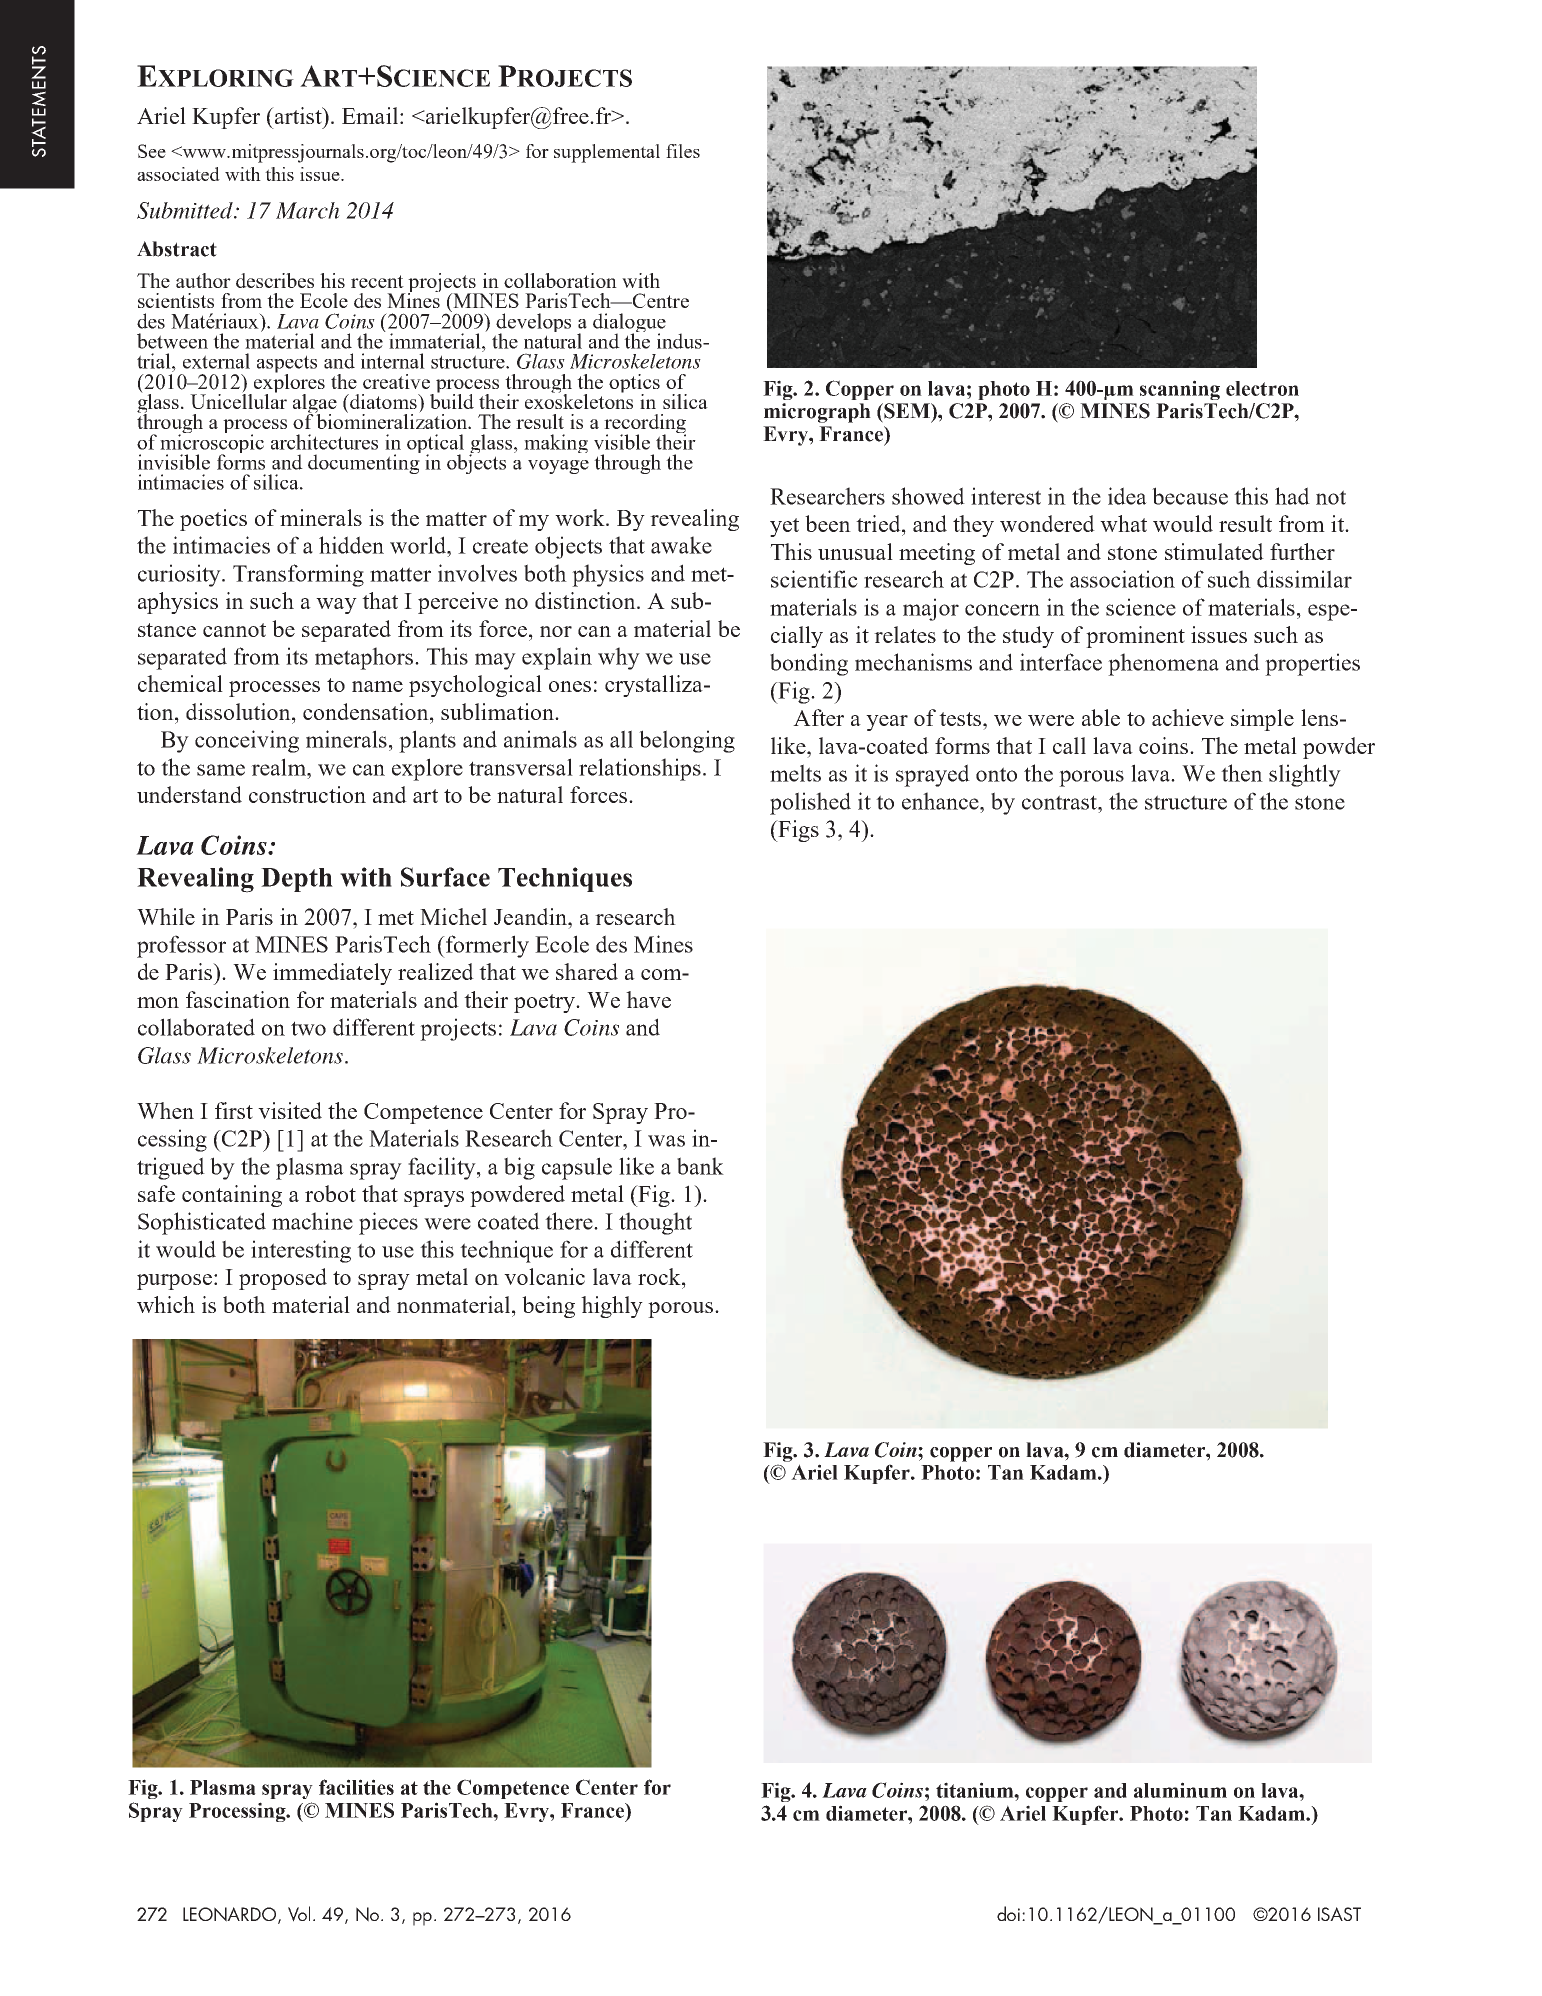  Describe the element at coordinates (1214, 551) in the screenshot. I see `stimulated` at that location.
